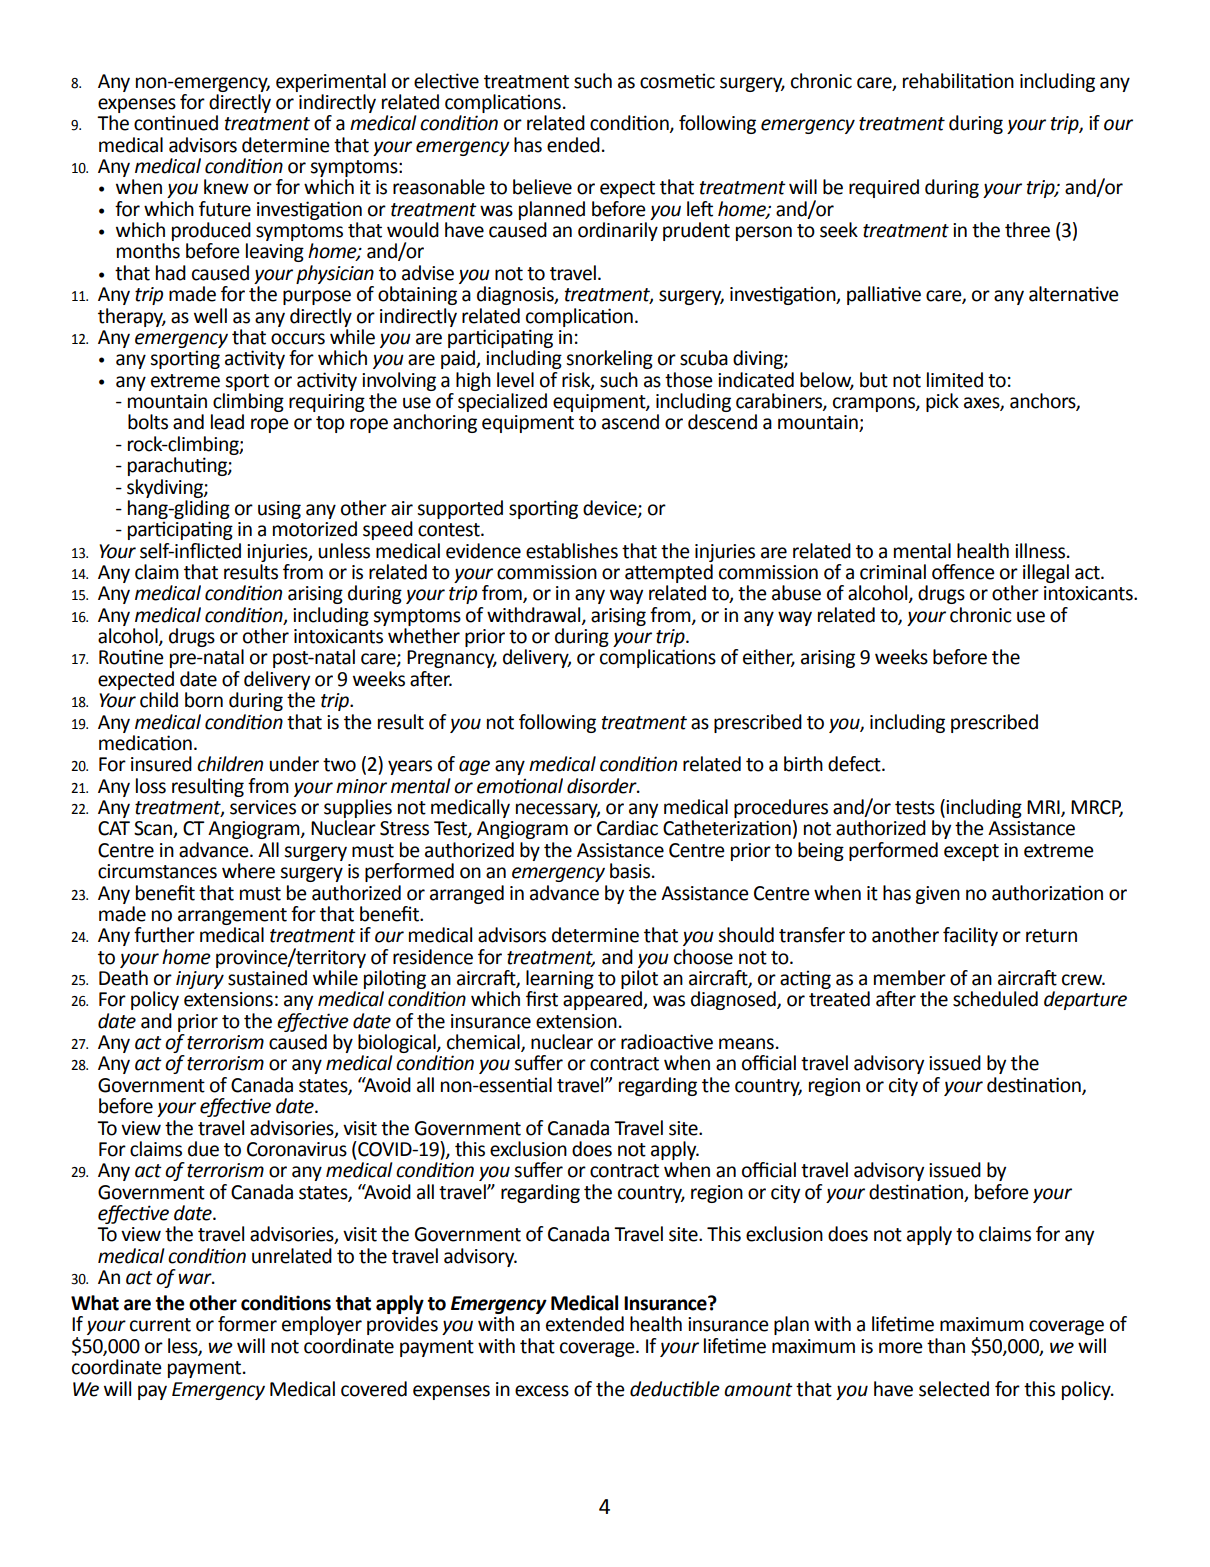  What do you see at coordinates (200, 980) in the document?
I see `injury` at bounding box center [200, 980].
